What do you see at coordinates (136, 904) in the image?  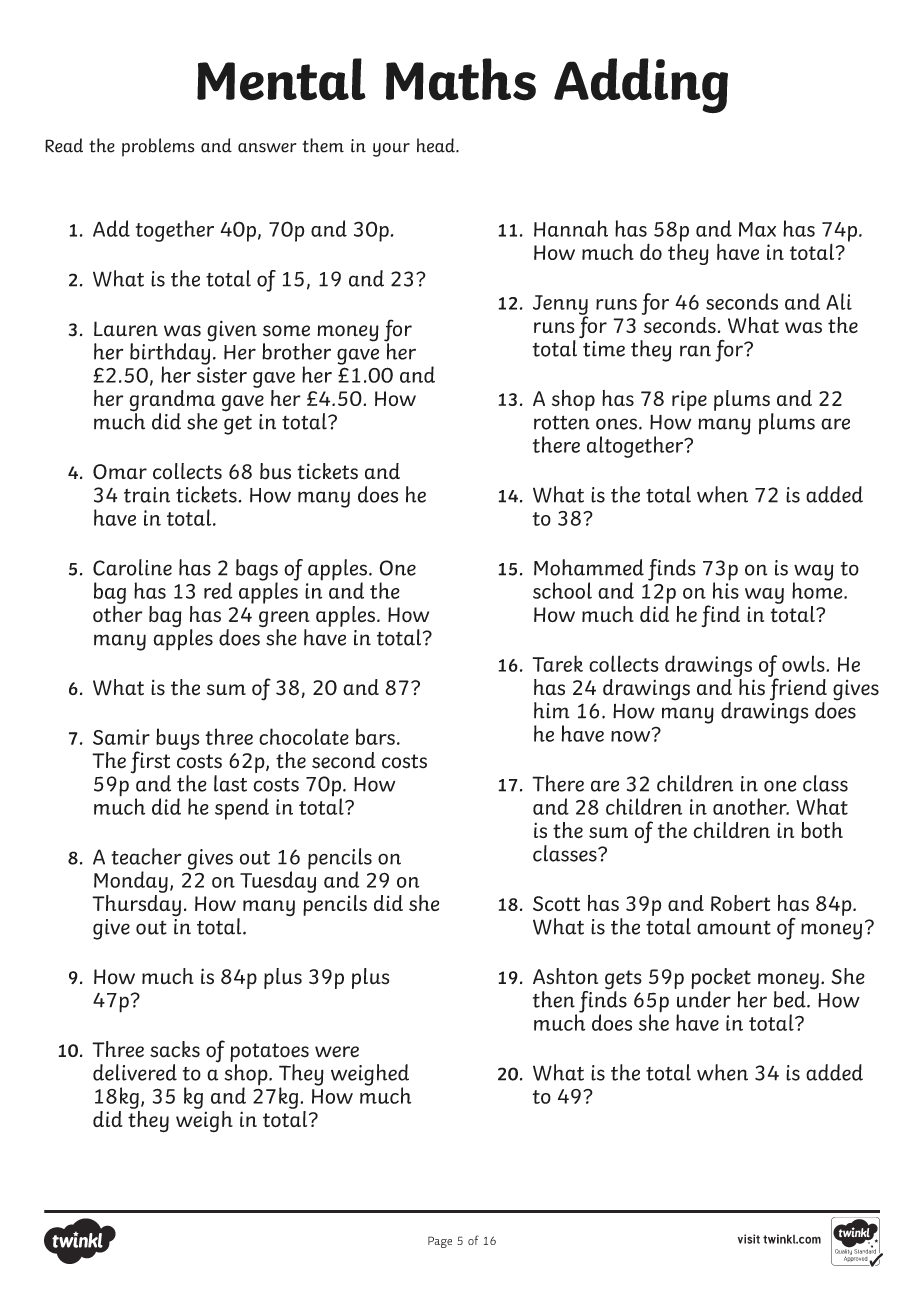 I see `Thursday` at bounding box center [136, 904].
